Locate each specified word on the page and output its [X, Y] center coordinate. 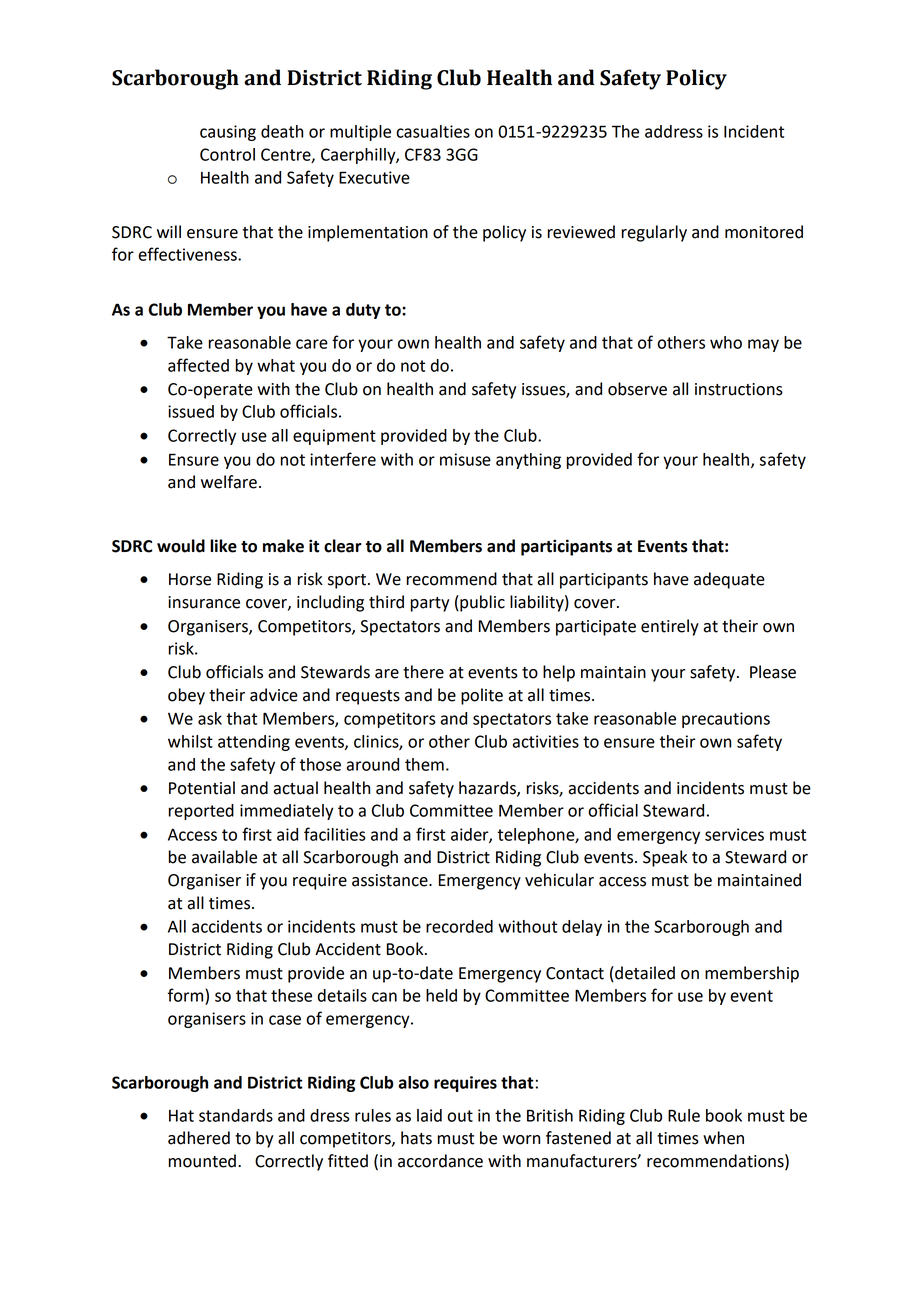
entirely [670, 627]
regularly [654, 233]
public [481, 603]
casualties [433, 131]
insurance [204, 602]
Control [227, 154]
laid [429, 1115]
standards [236, 1115]
